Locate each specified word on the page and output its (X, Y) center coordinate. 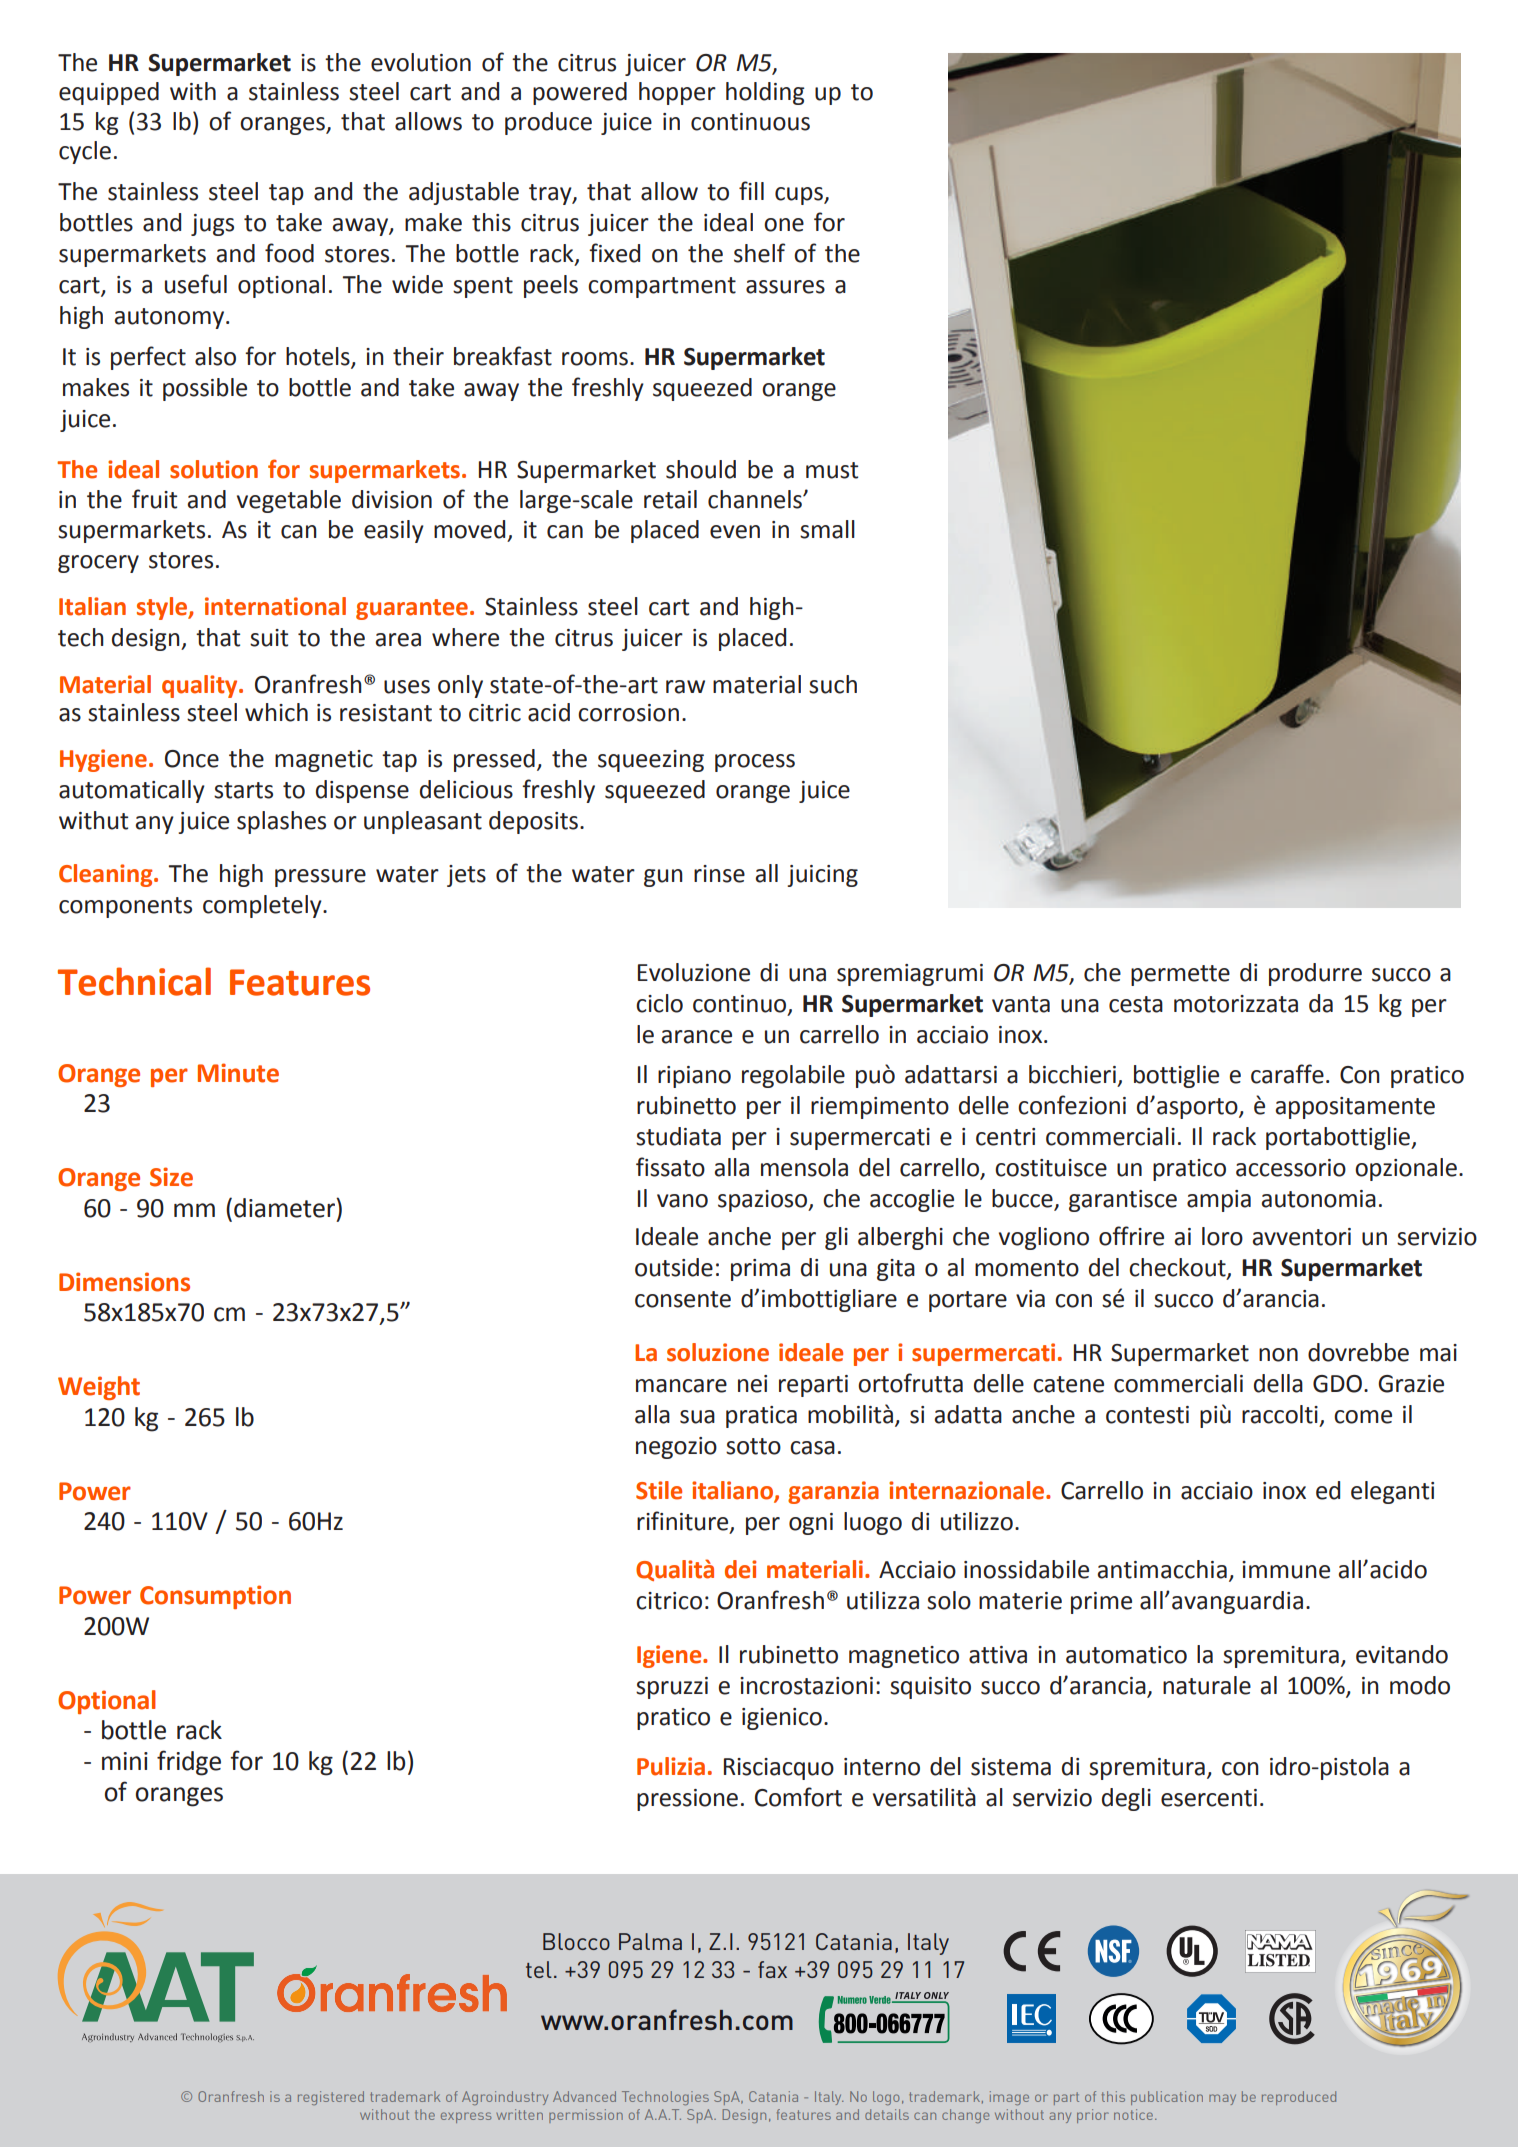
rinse (719, 874)
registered (331, 2098)
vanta (1021, 1004)
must (832, 470)
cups (800, 196)
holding (765, 93)
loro (1222, 1236)
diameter (285, 1208)
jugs (212, 225)
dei (740, 1569)
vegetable (289, 501)
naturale (1207, 1685)
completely (263, 906)
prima (760, 1270)
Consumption (215, 1597)
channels (756, 499)
